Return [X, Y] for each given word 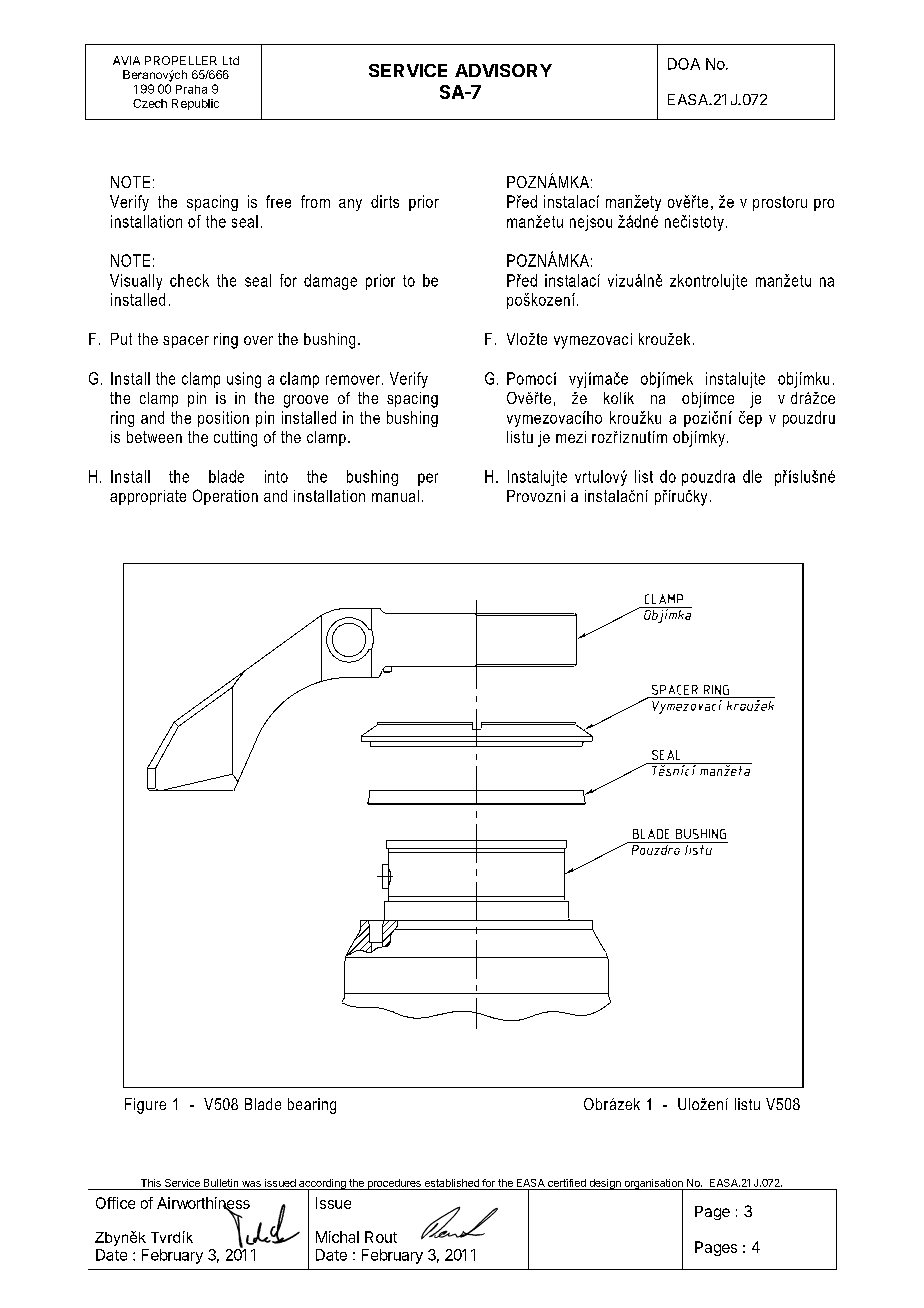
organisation [653, 1185]
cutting [235, 439]
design [605, 1184]
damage [330, 282]
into [276, 476]
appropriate [148, 497]
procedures [394, 1184]
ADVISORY [503, 70]
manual [395, 496]
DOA [684, 64]
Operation [225, 497]
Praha [191, 89]
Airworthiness [203, 1204]
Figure [145, 1106]
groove [306, 401]
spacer [186, 342]
